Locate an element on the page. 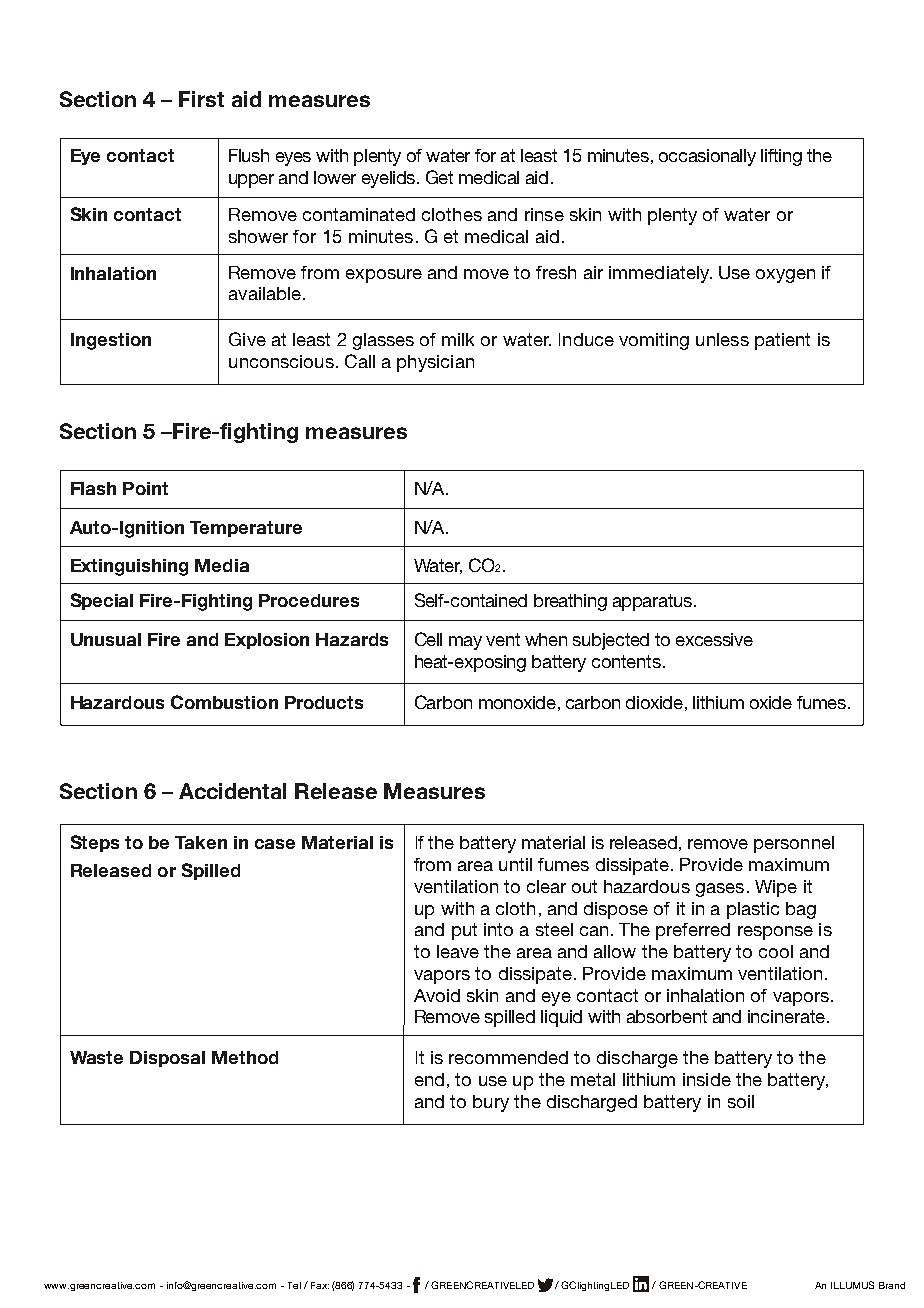  physician is located at coordinates (435, 363).
